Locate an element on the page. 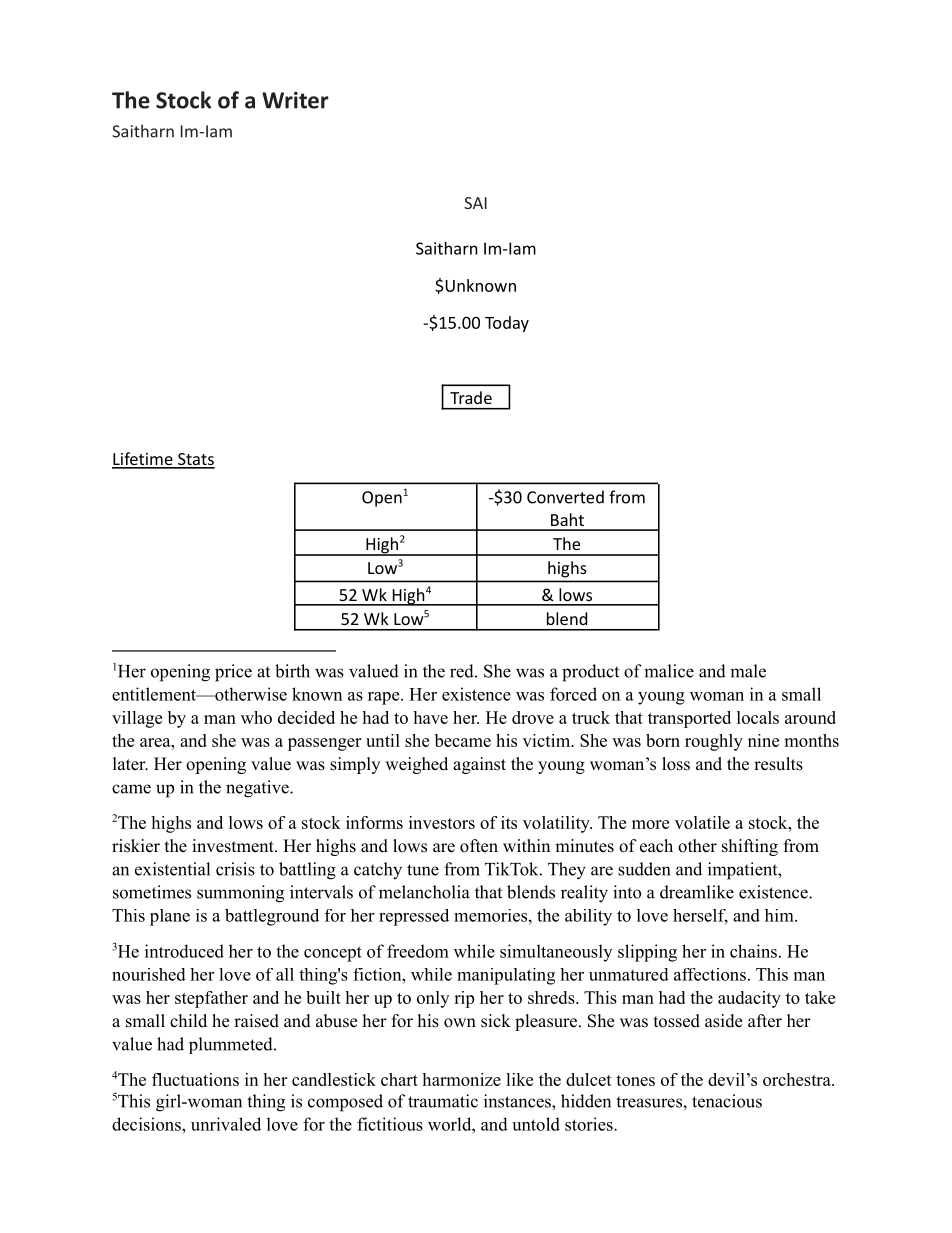  Writer is located at coordinates (295, 100).
